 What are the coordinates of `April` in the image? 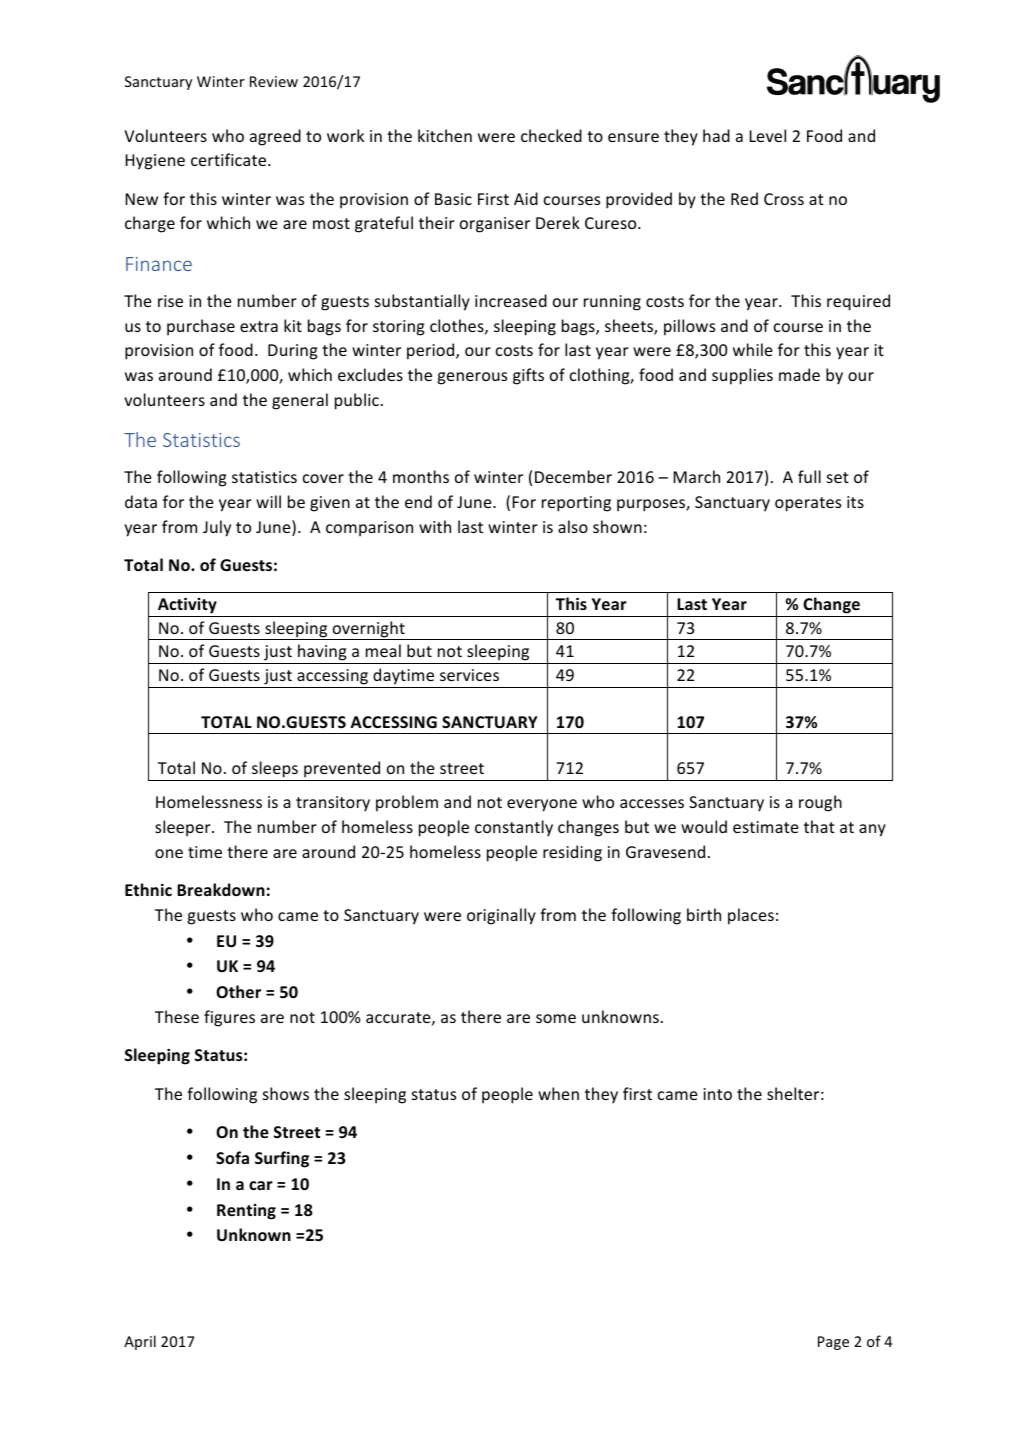 It's located at (140, 1342).
